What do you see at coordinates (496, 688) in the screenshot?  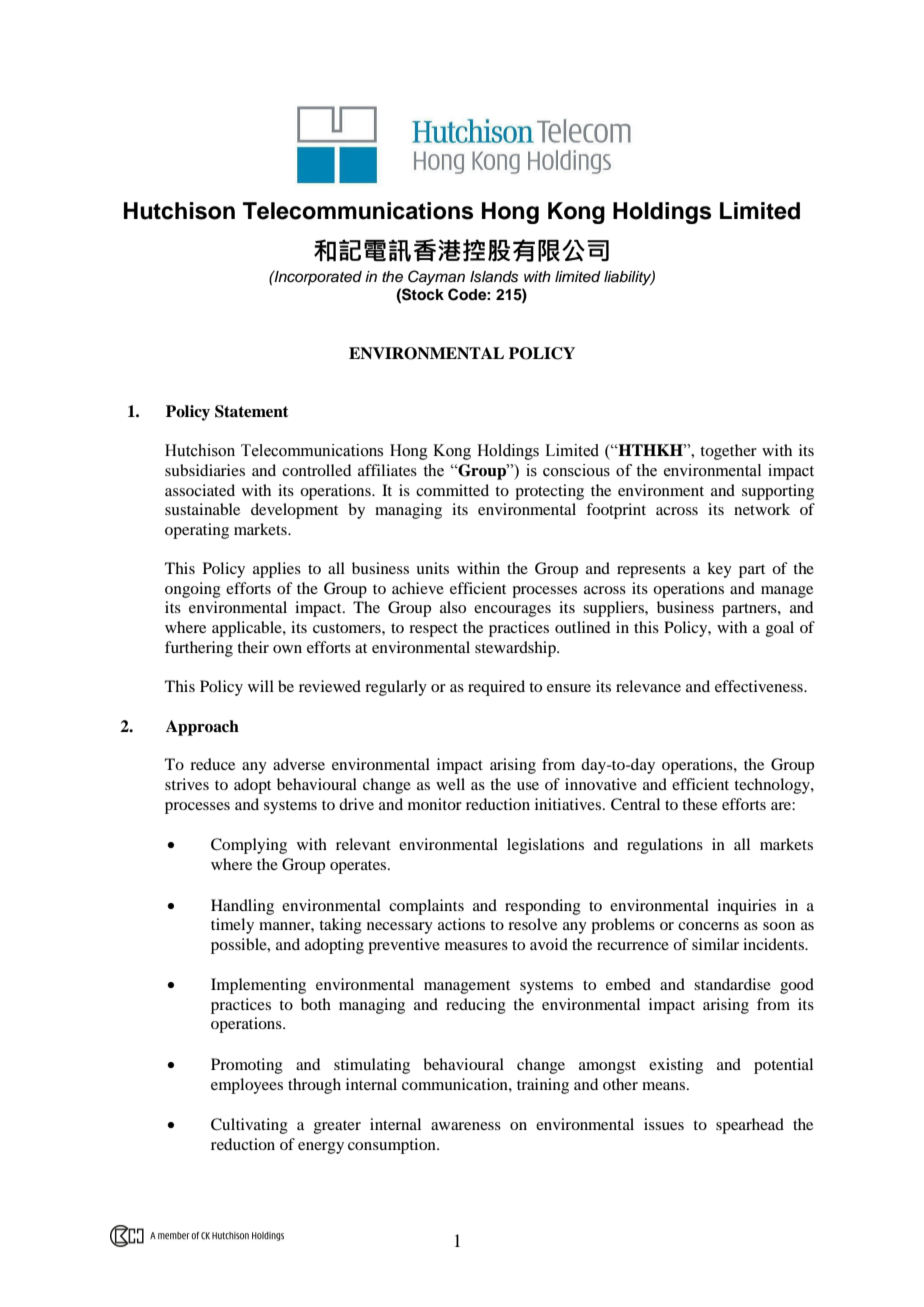 I see `required` at bounding box center [496, 688].
